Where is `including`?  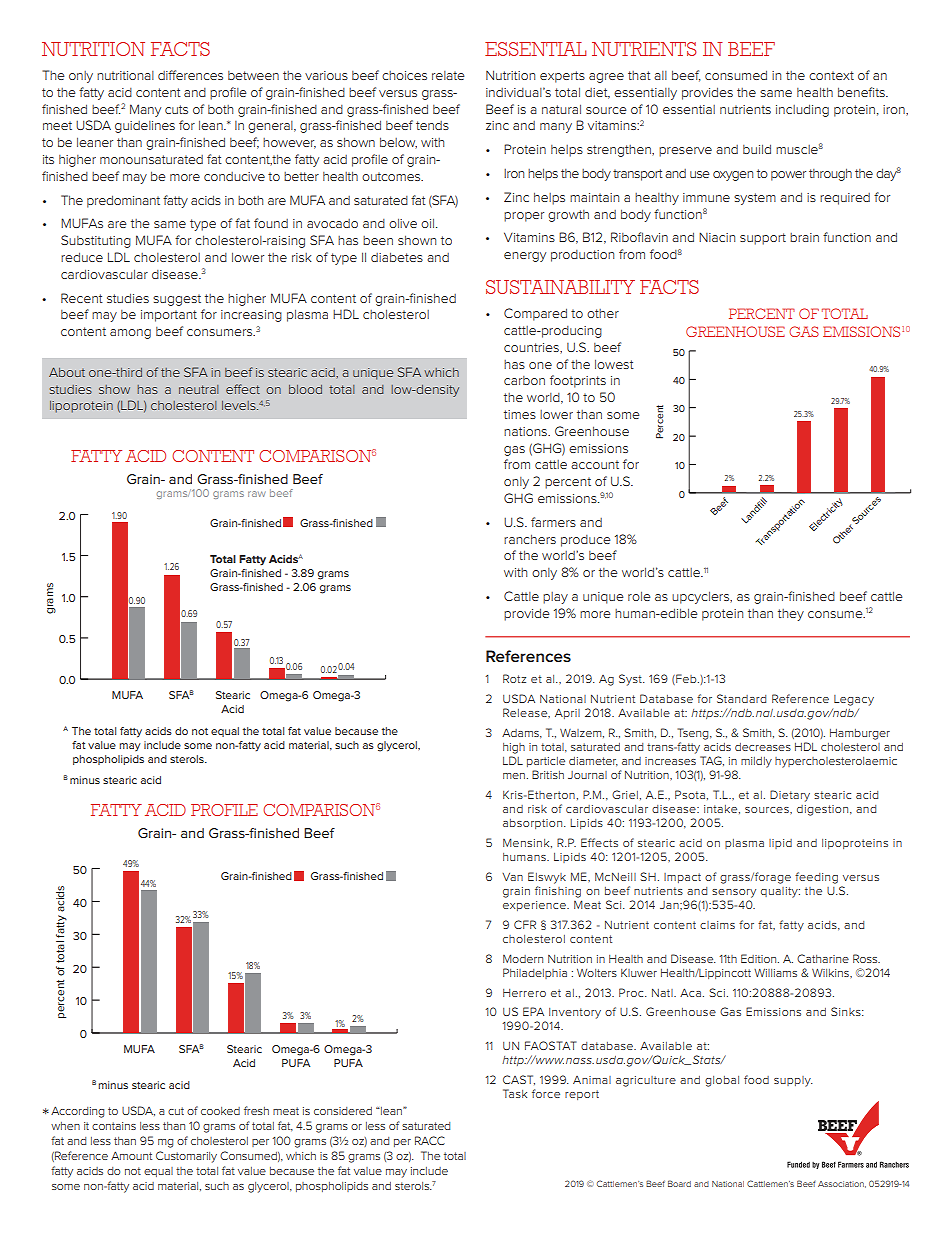 including is located at coordinates (802, 110).
